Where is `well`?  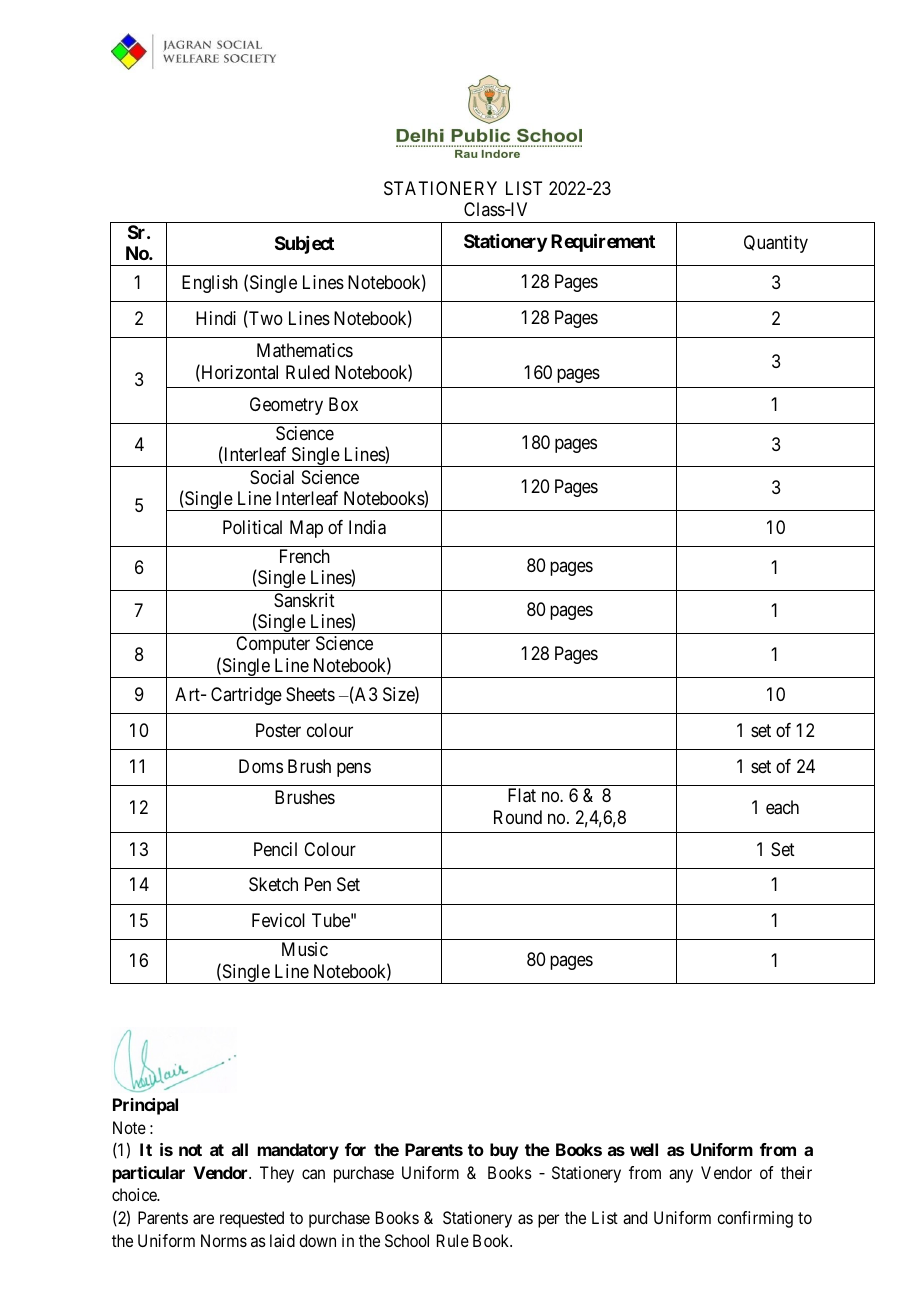
well is located at coordinates (644, 1149).
